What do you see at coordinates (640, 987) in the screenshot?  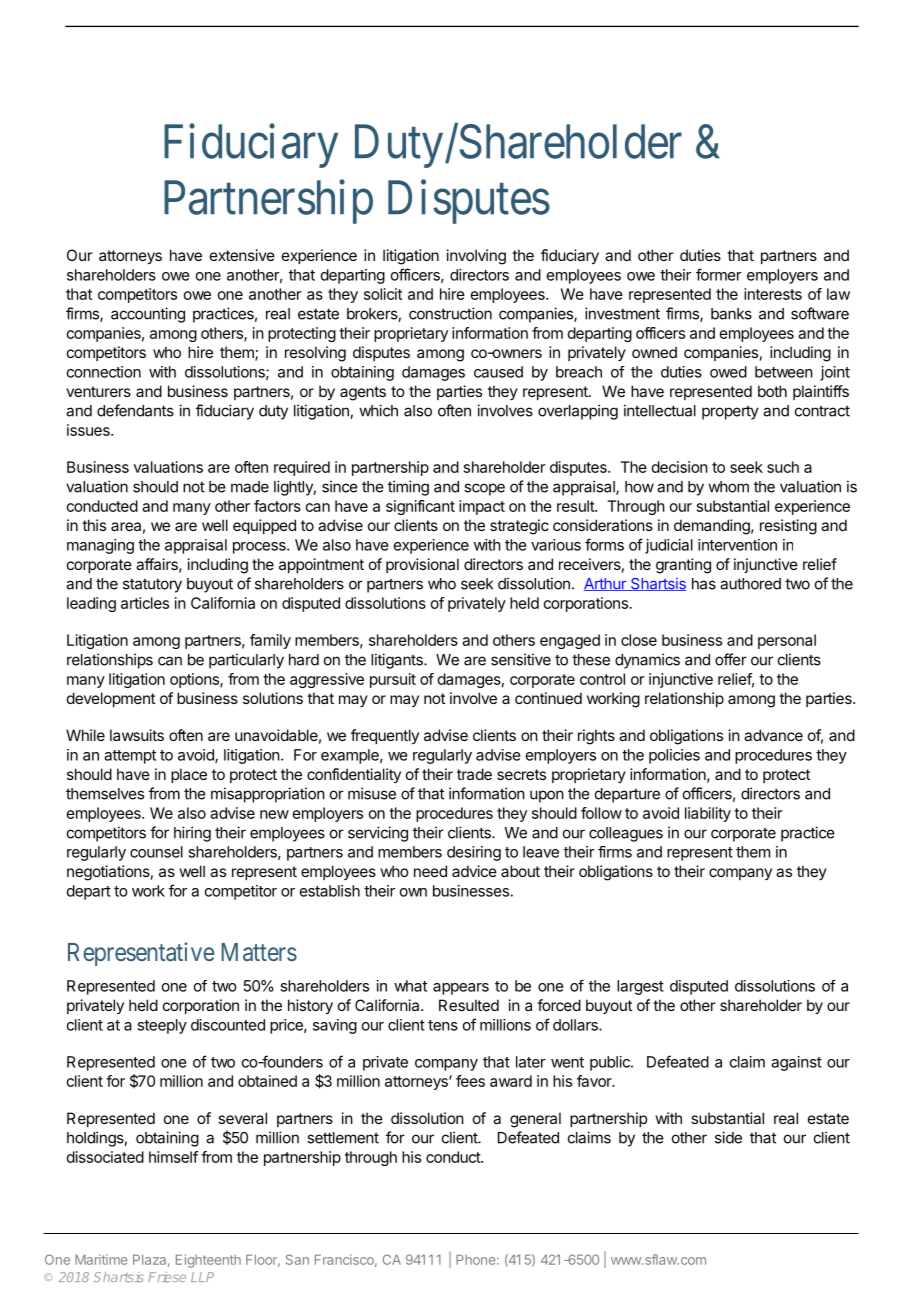 I see `largest` at bounding box center [640, 987].
